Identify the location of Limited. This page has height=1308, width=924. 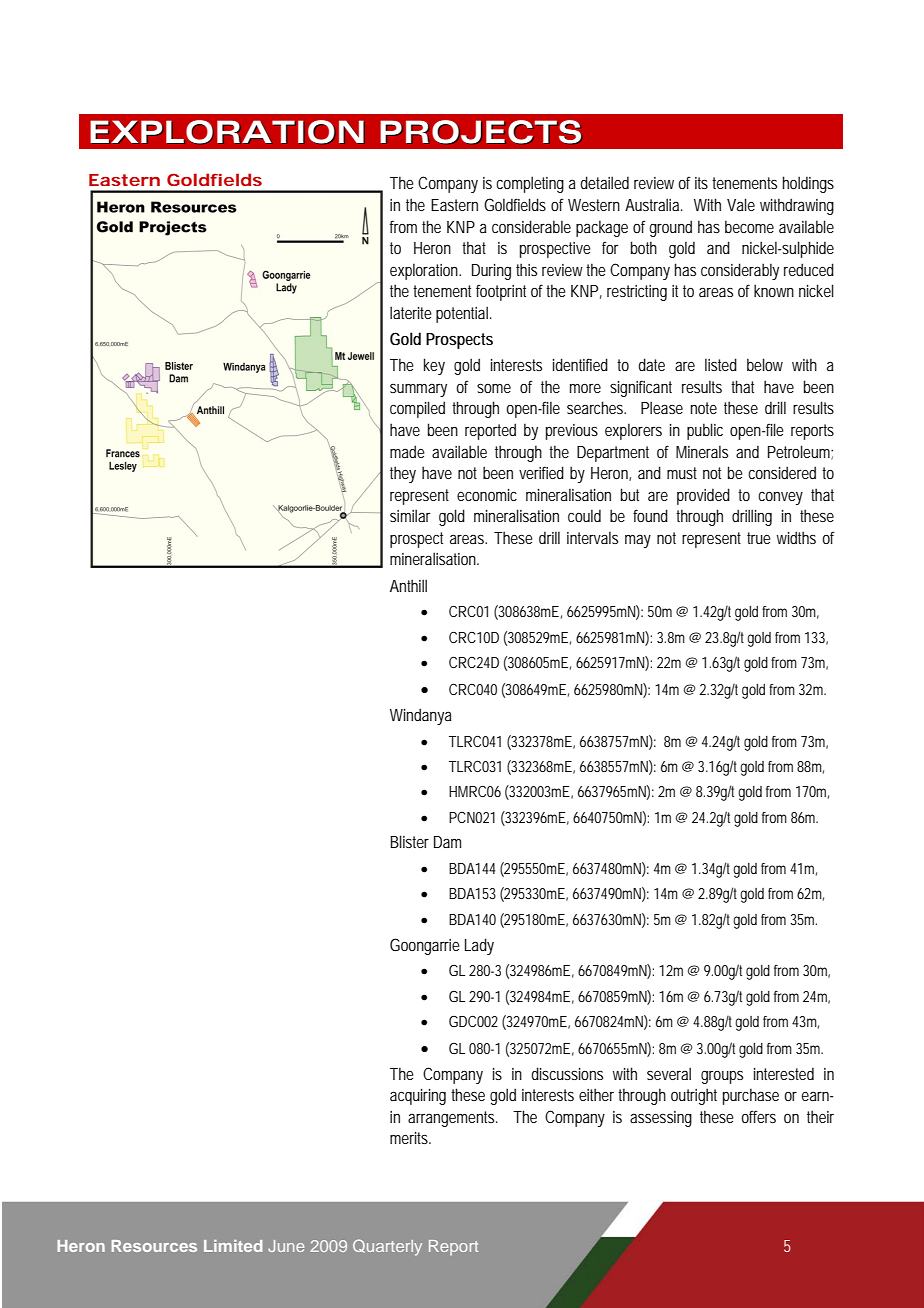
(233, 1246).
